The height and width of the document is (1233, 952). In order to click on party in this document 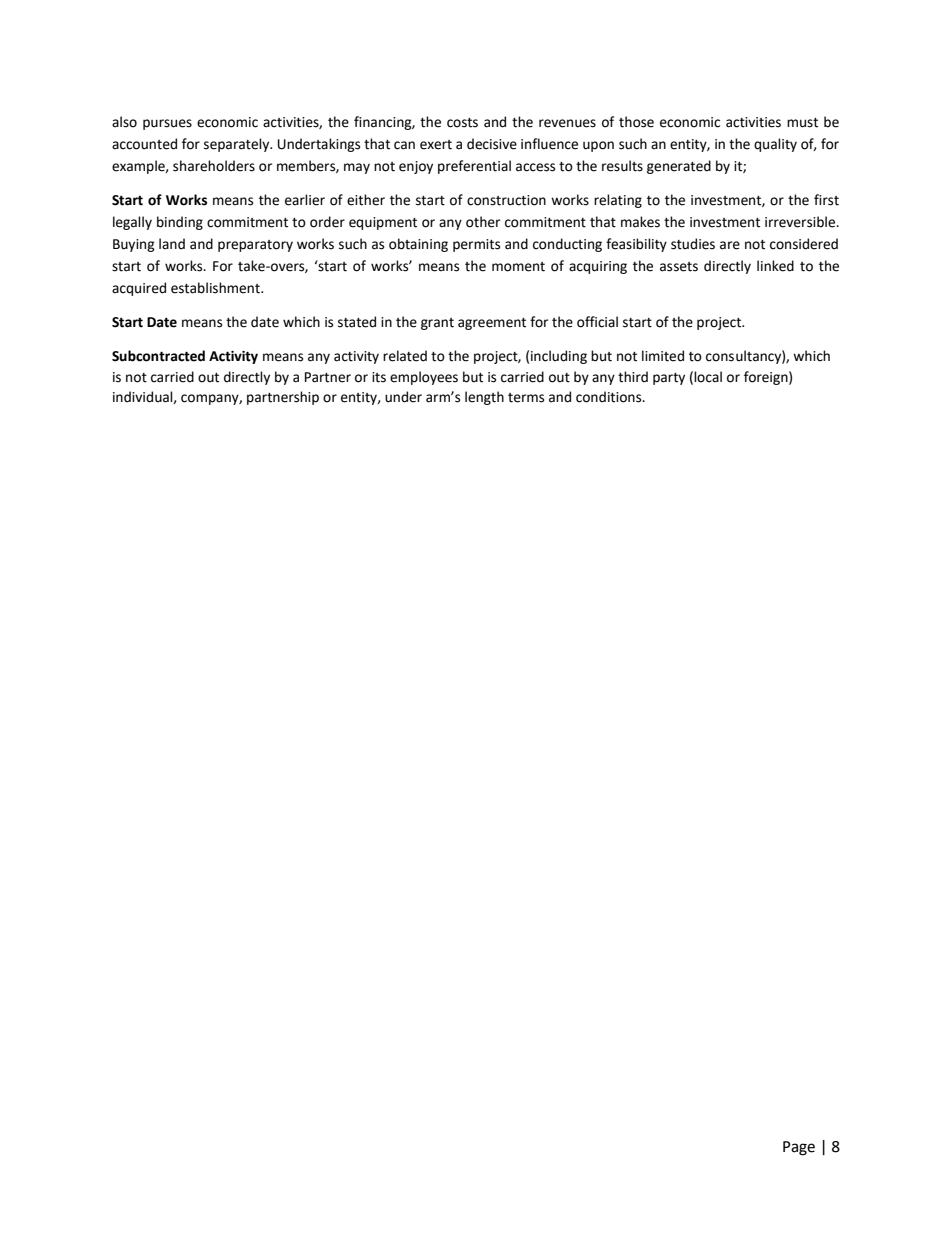, I will do `click(669, 379)`.
